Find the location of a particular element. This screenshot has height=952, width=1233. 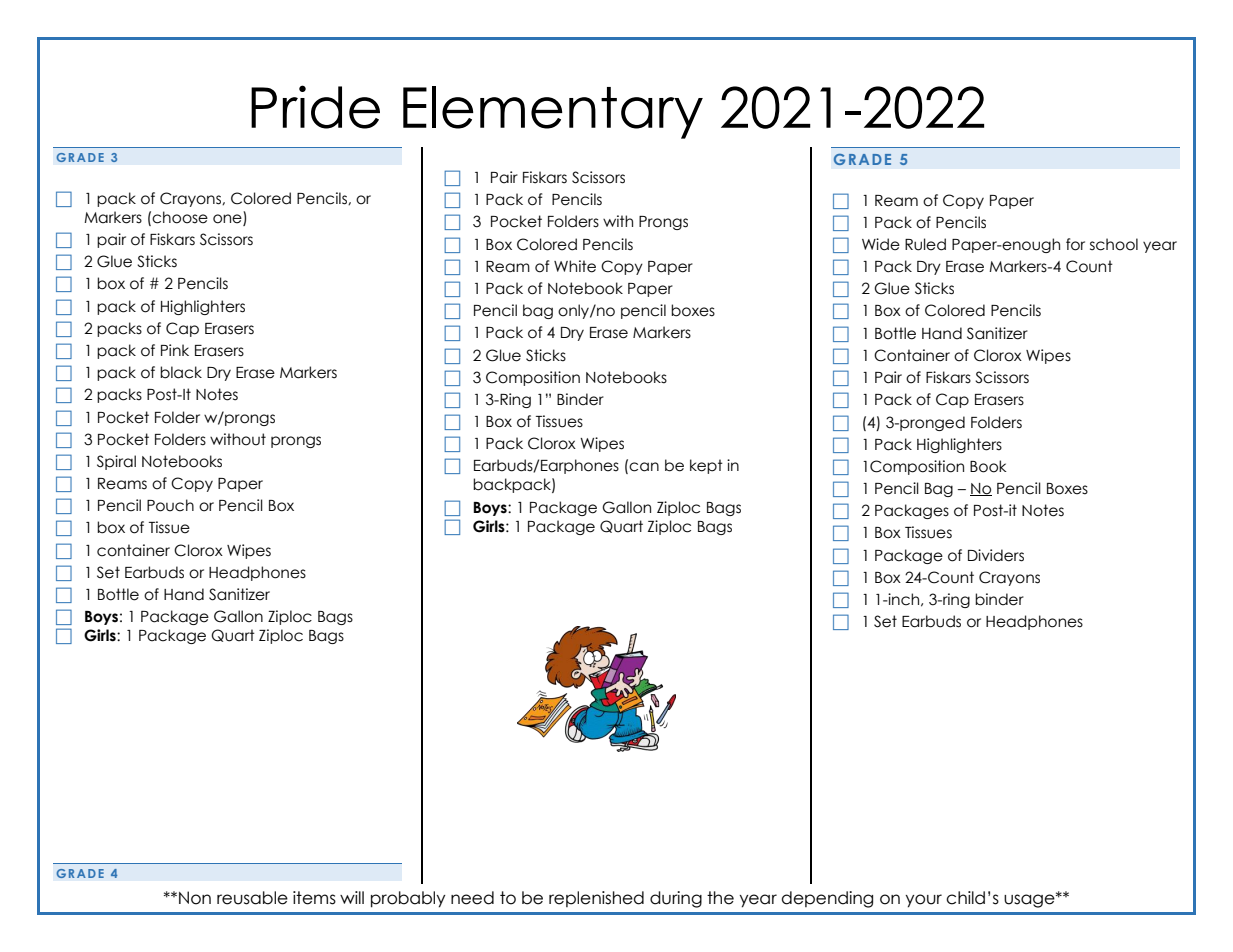

Ruled is located at coordinates (925, 244).
